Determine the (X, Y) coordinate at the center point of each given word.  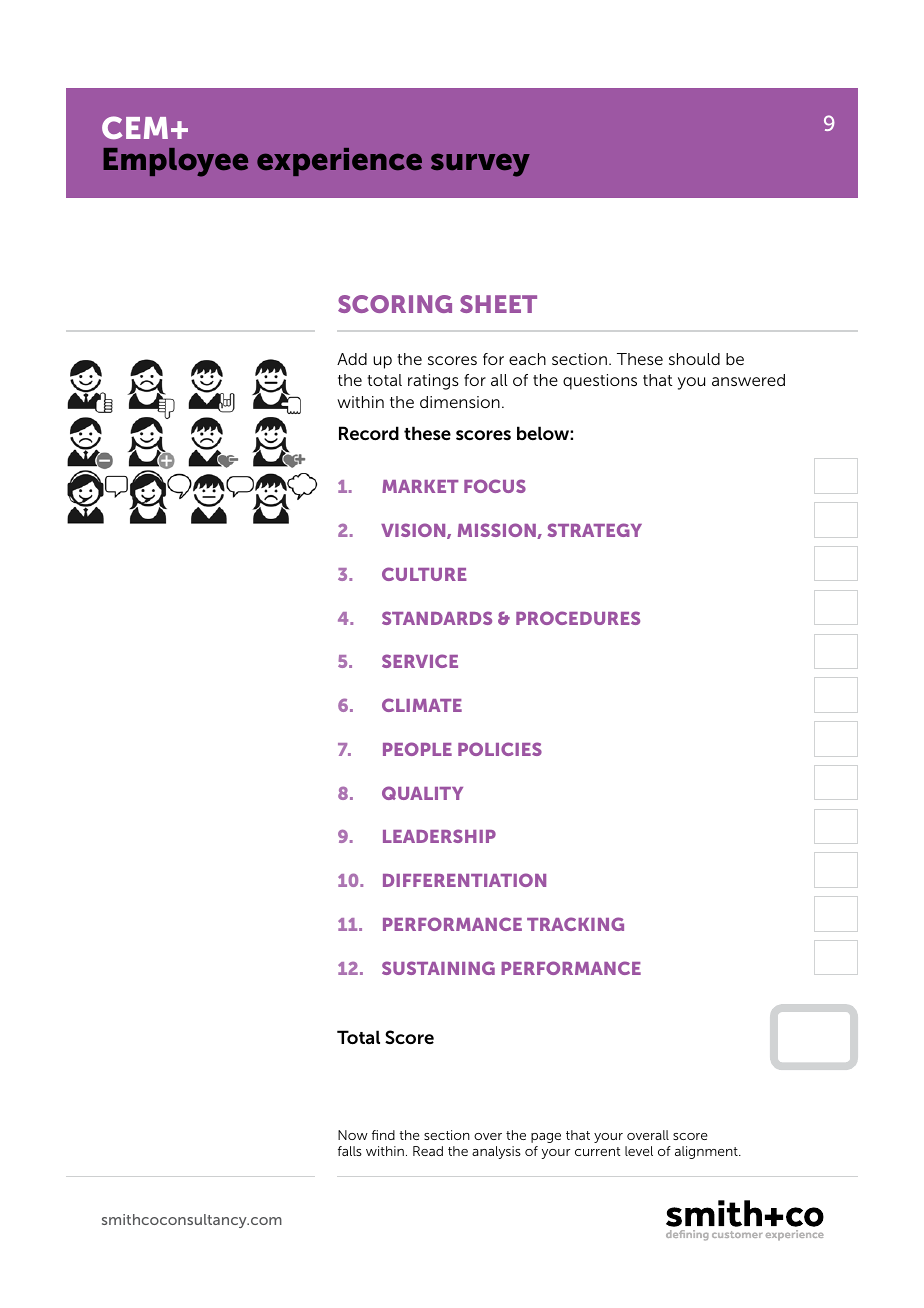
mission (498, 531)
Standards (437, 618)
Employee (175, 162)
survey (480, 165)
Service (420, 661)
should (694, 359)
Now (353, 1135)
